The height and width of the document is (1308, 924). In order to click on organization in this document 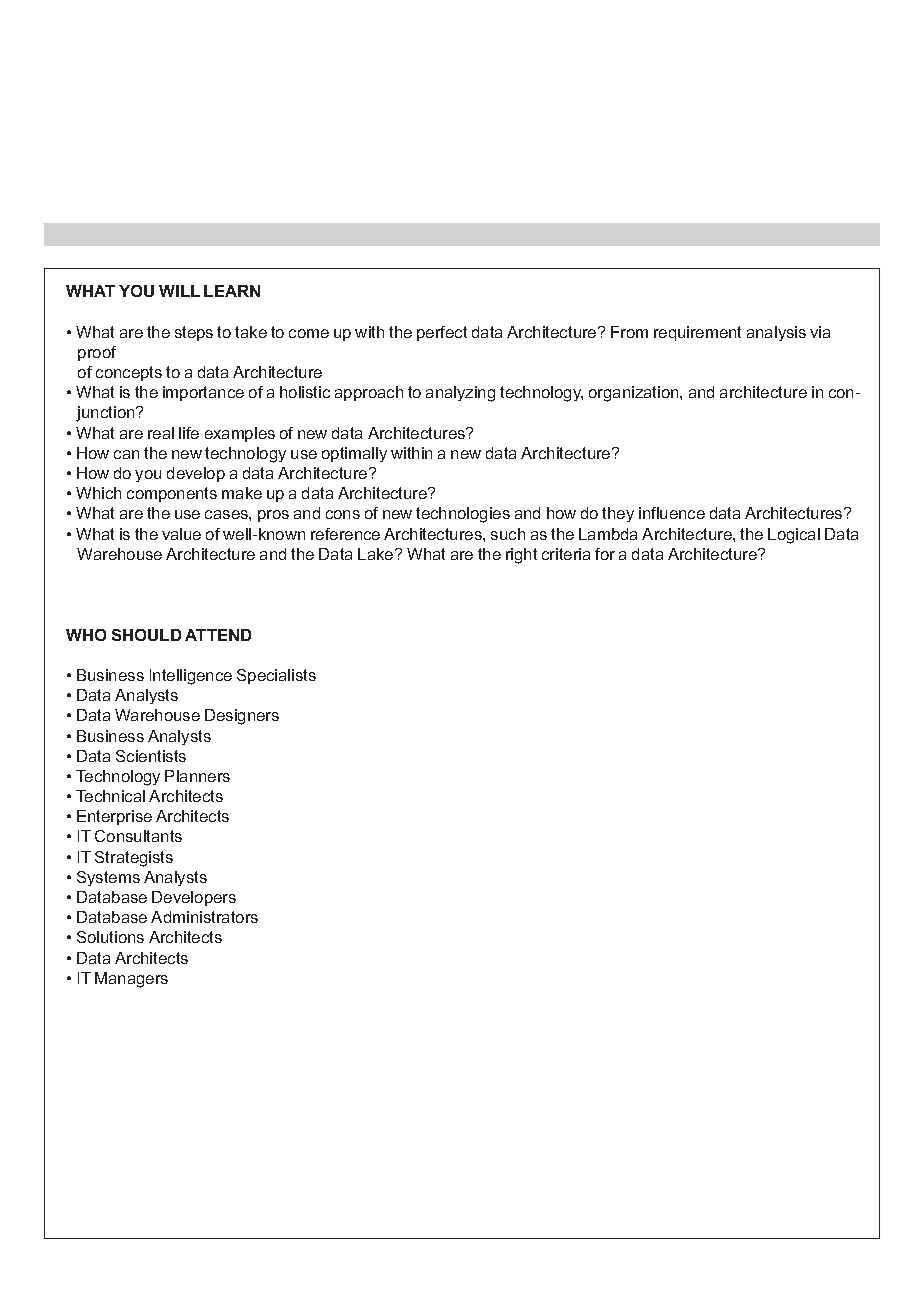, I will do `click(635, 394)`.
